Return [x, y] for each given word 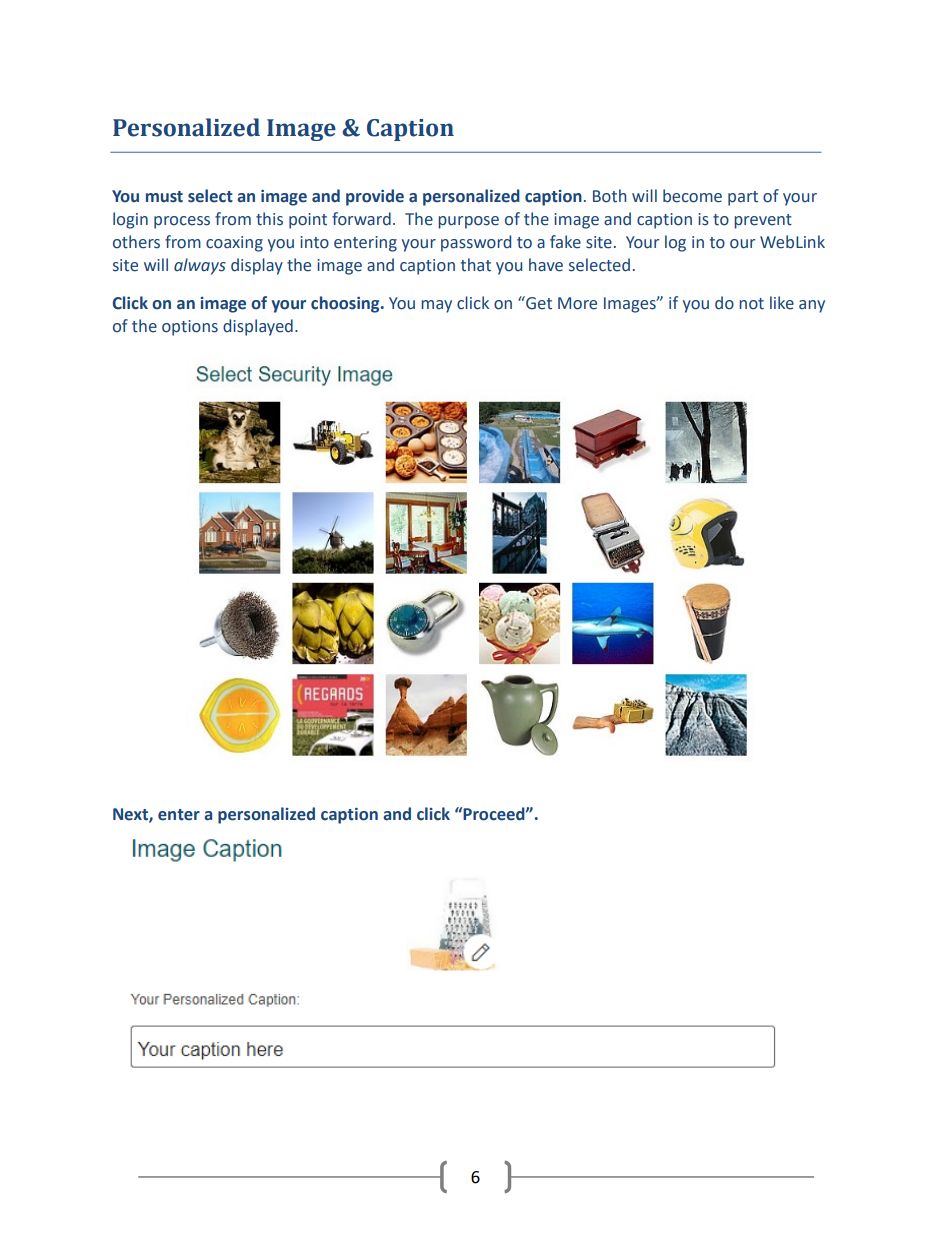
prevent [763, 221]
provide [375, 197]
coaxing [234, 244]
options [190, 328]
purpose [468, 222]
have [546, 265]
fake [565, 242]
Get [538, 303]
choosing [346, 304]
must [164, 197]
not [751, 304]
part [743, 198]
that [476, 265]
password [476, 243]
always [200, 266]
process [182, 222]
